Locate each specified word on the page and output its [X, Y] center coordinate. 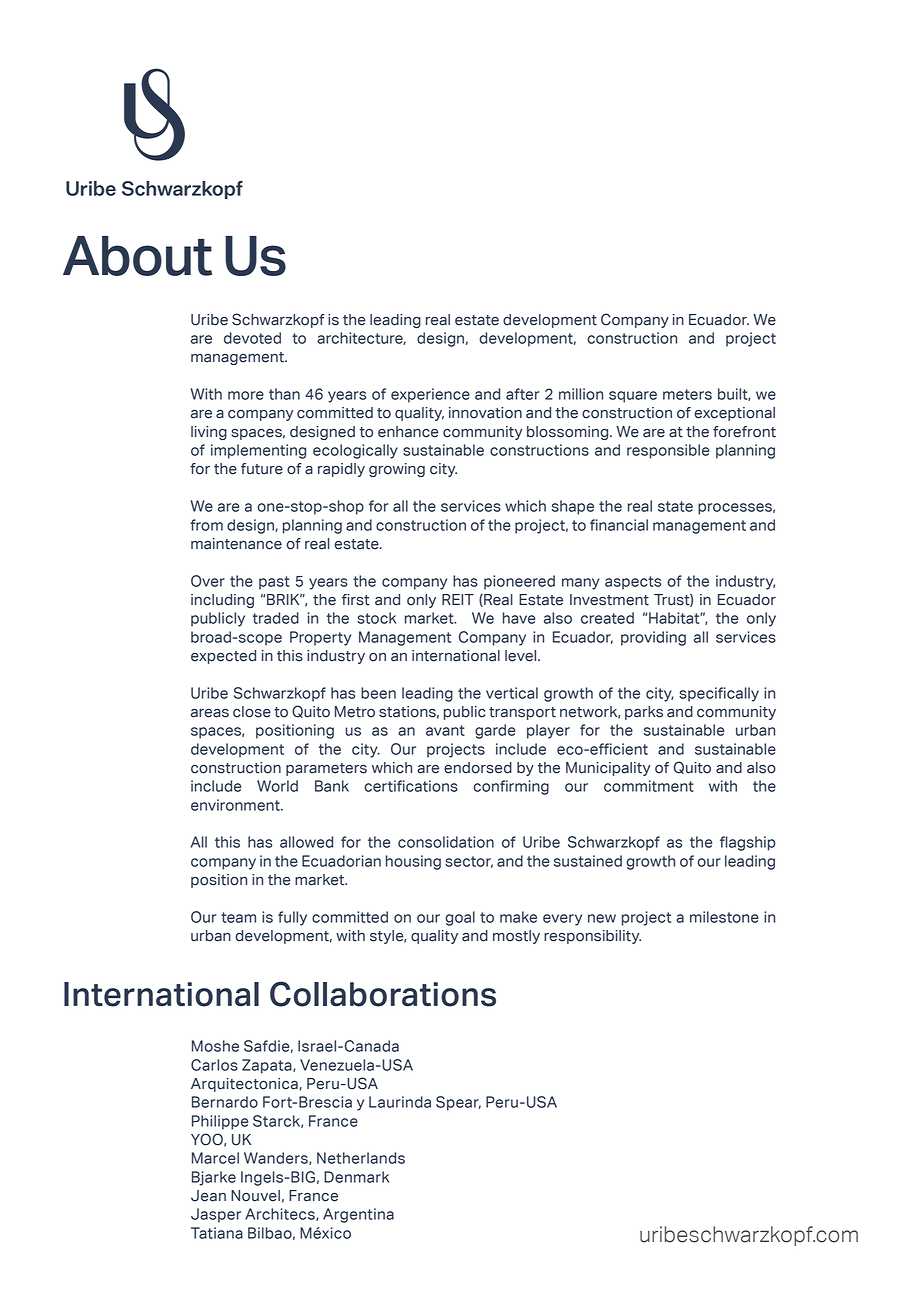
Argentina [358, 1215]
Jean [208, 1196]
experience [430, 395]
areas [210, 713]
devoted [252, 338]
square [633, 397]
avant [445, 730]
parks [644, 713]
